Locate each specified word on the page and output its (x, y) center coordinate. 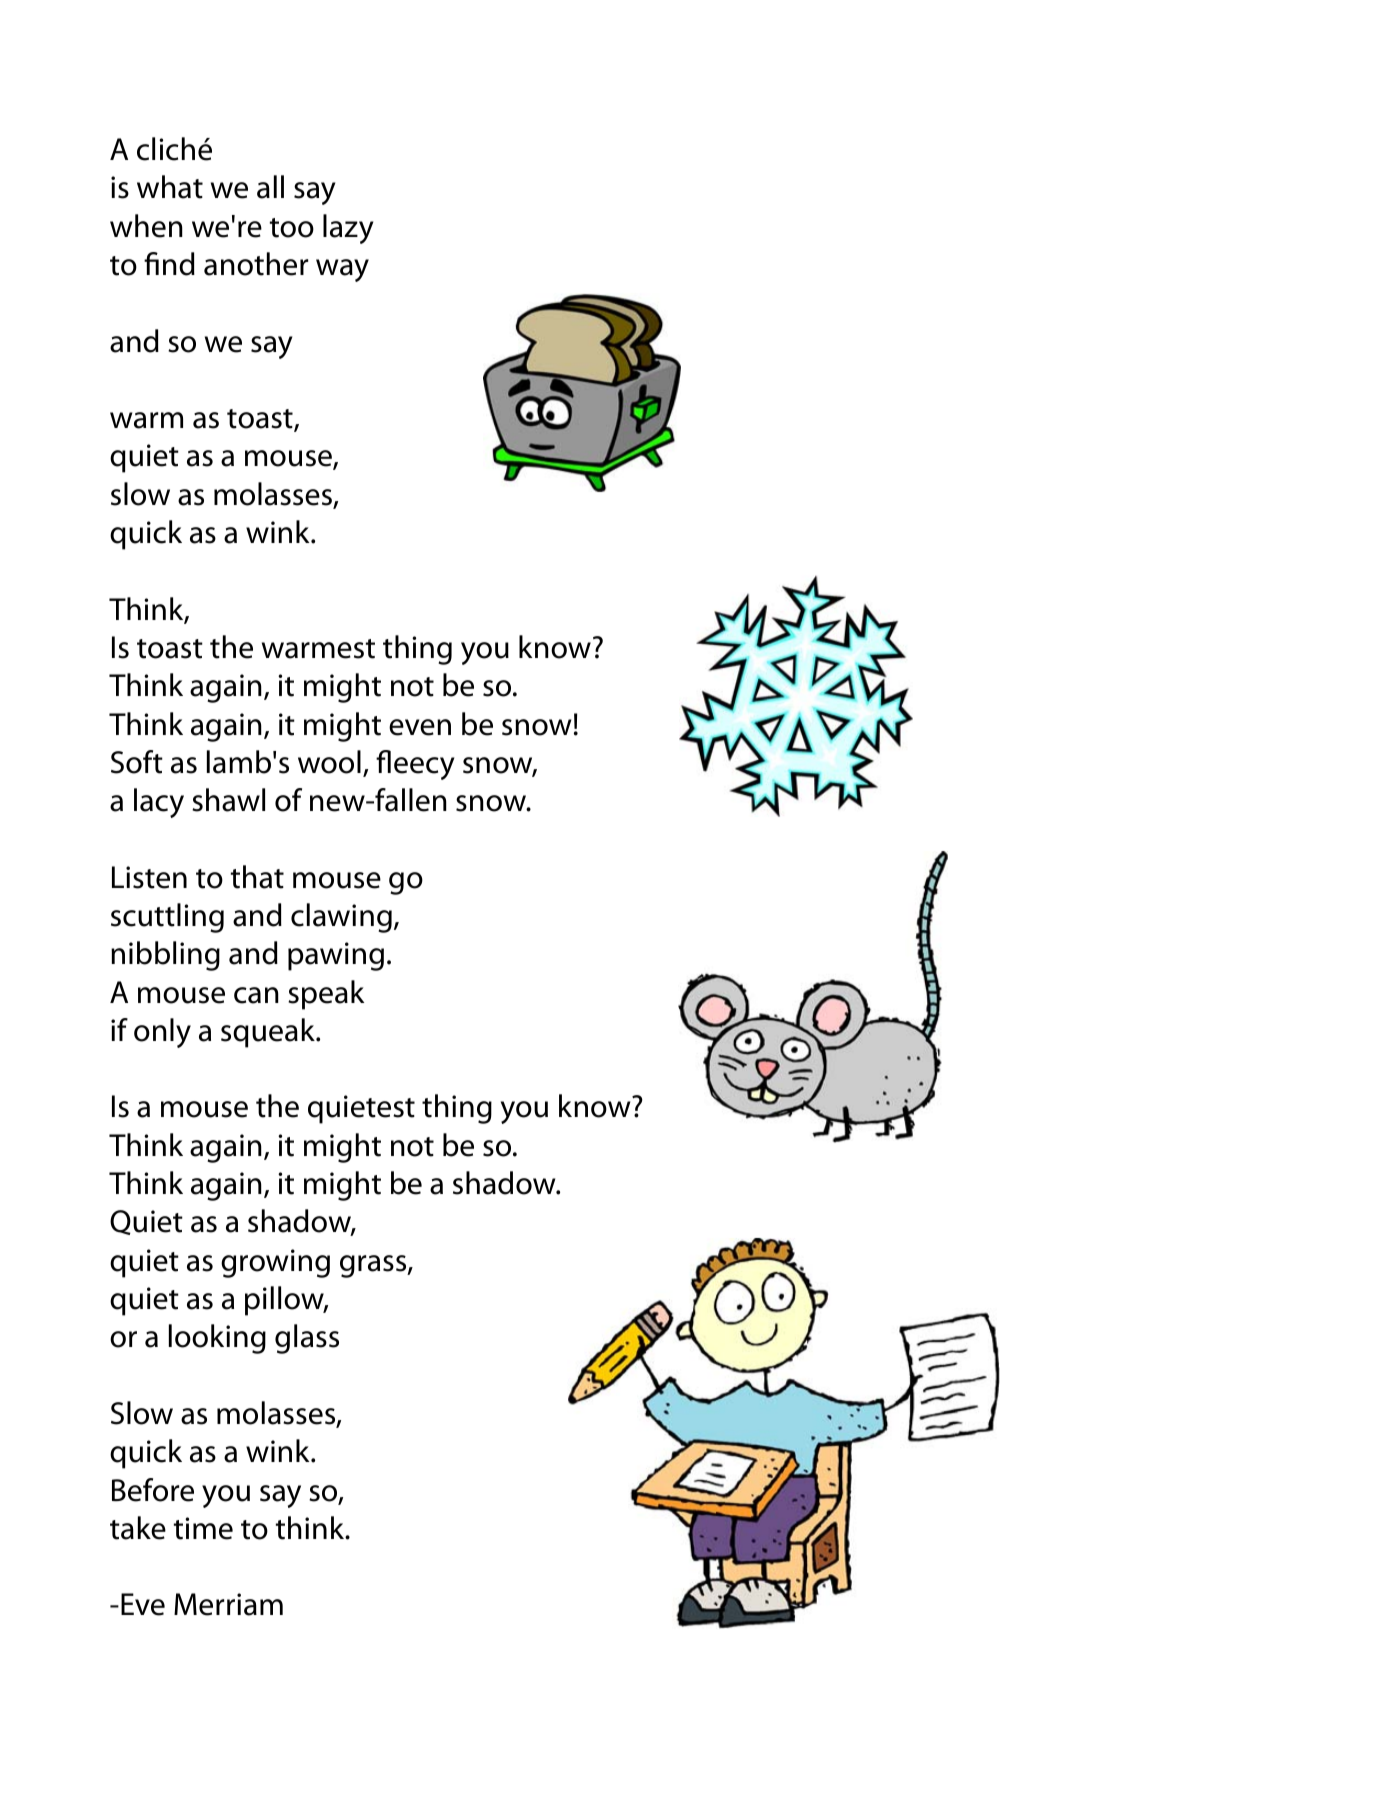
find (169, 264)
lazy (348, 229)
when (146, 226)
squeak (269, 1033)
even (420, 727)
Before (153, 1490)
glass (307, 1339)
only (162, 1033)
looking (217, 1339)
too (292, 228)
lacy (159, 803)
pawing (336, 956)
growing (275, 1263)
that (257, 877)
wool (329, 762)
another (256, 264)
